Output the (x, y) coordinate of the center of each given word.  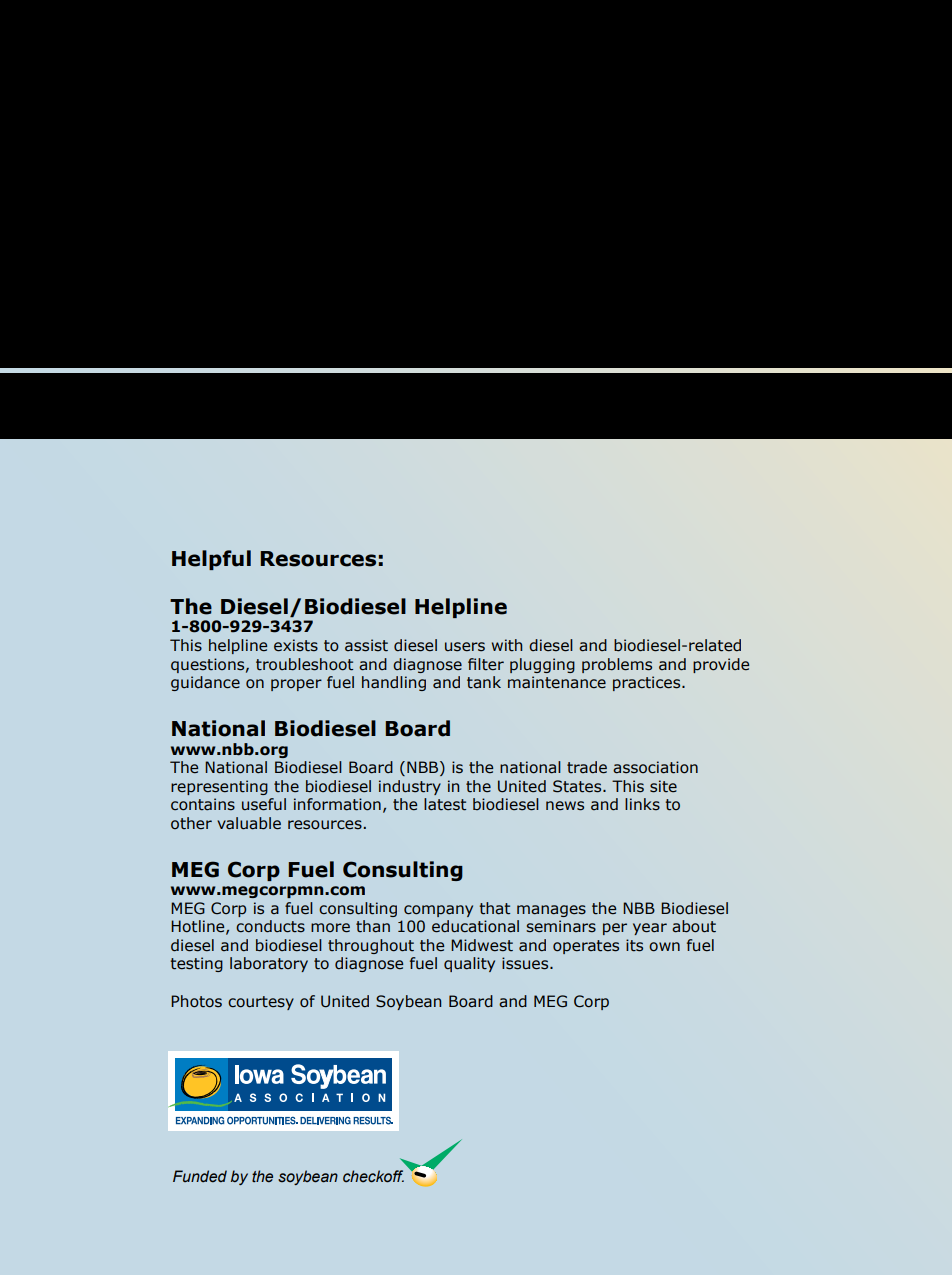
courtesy (261, 1003)
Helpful (211, 560)
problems (617, 665)
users (465, 647)
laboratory (269, 964)
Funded (200, 1176)
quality (469, 964)
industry (410, 787)
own (664, 947)
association (655, 767)
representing (219, 787)
